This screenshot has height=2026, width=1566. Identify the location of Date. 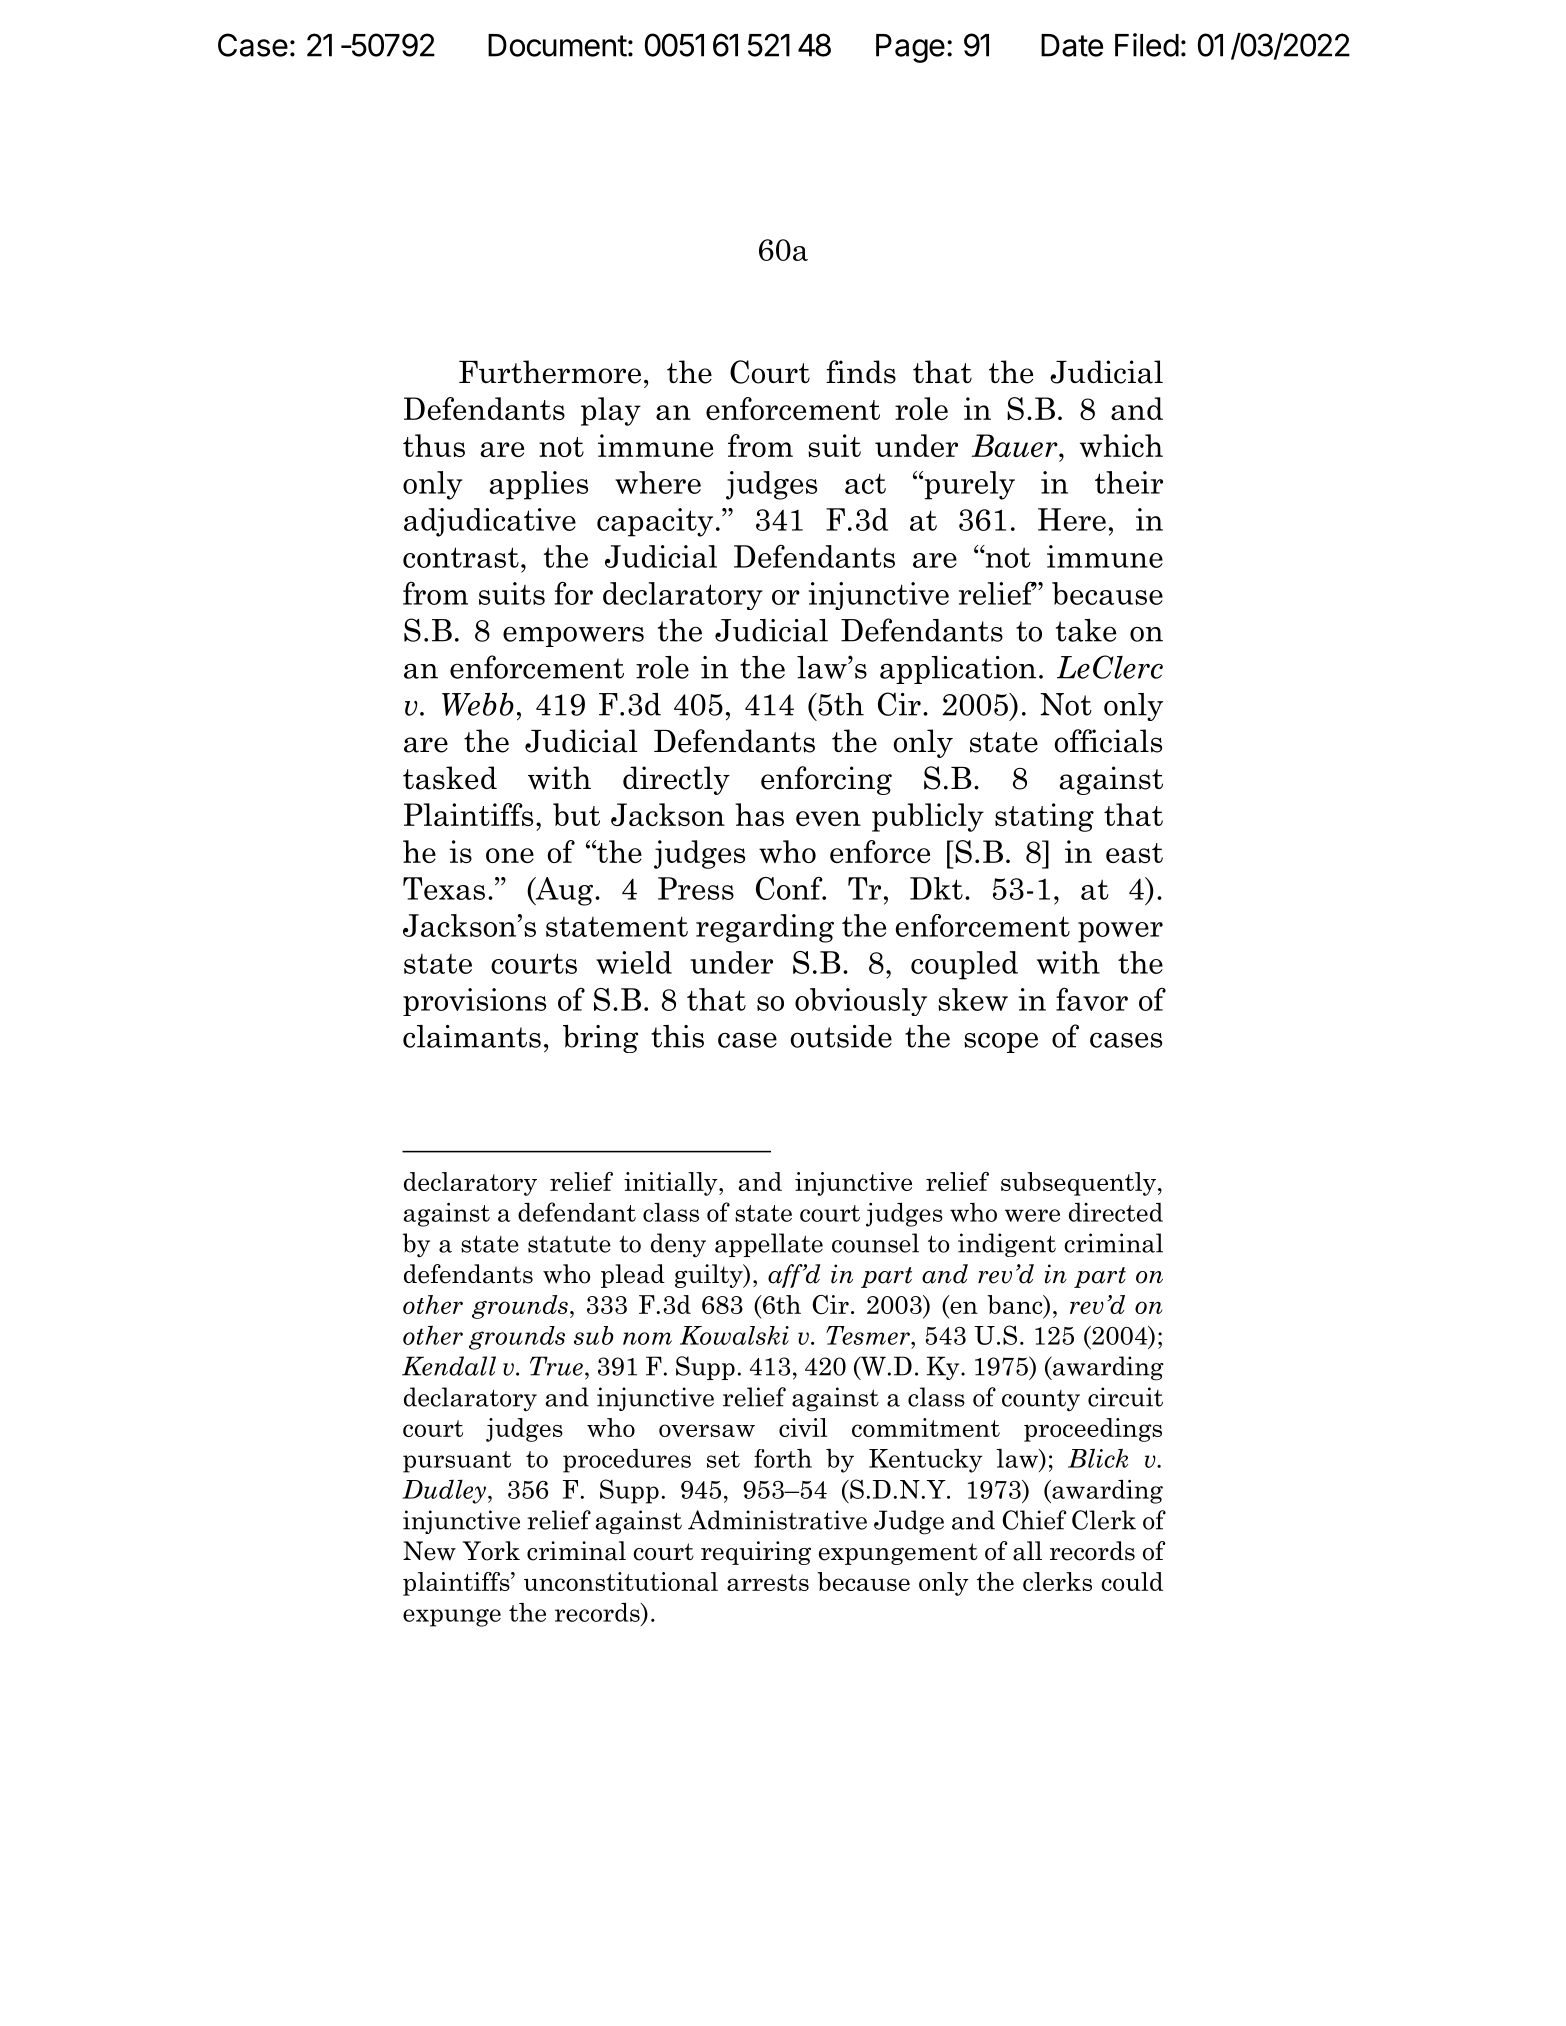
(1072, 45).
